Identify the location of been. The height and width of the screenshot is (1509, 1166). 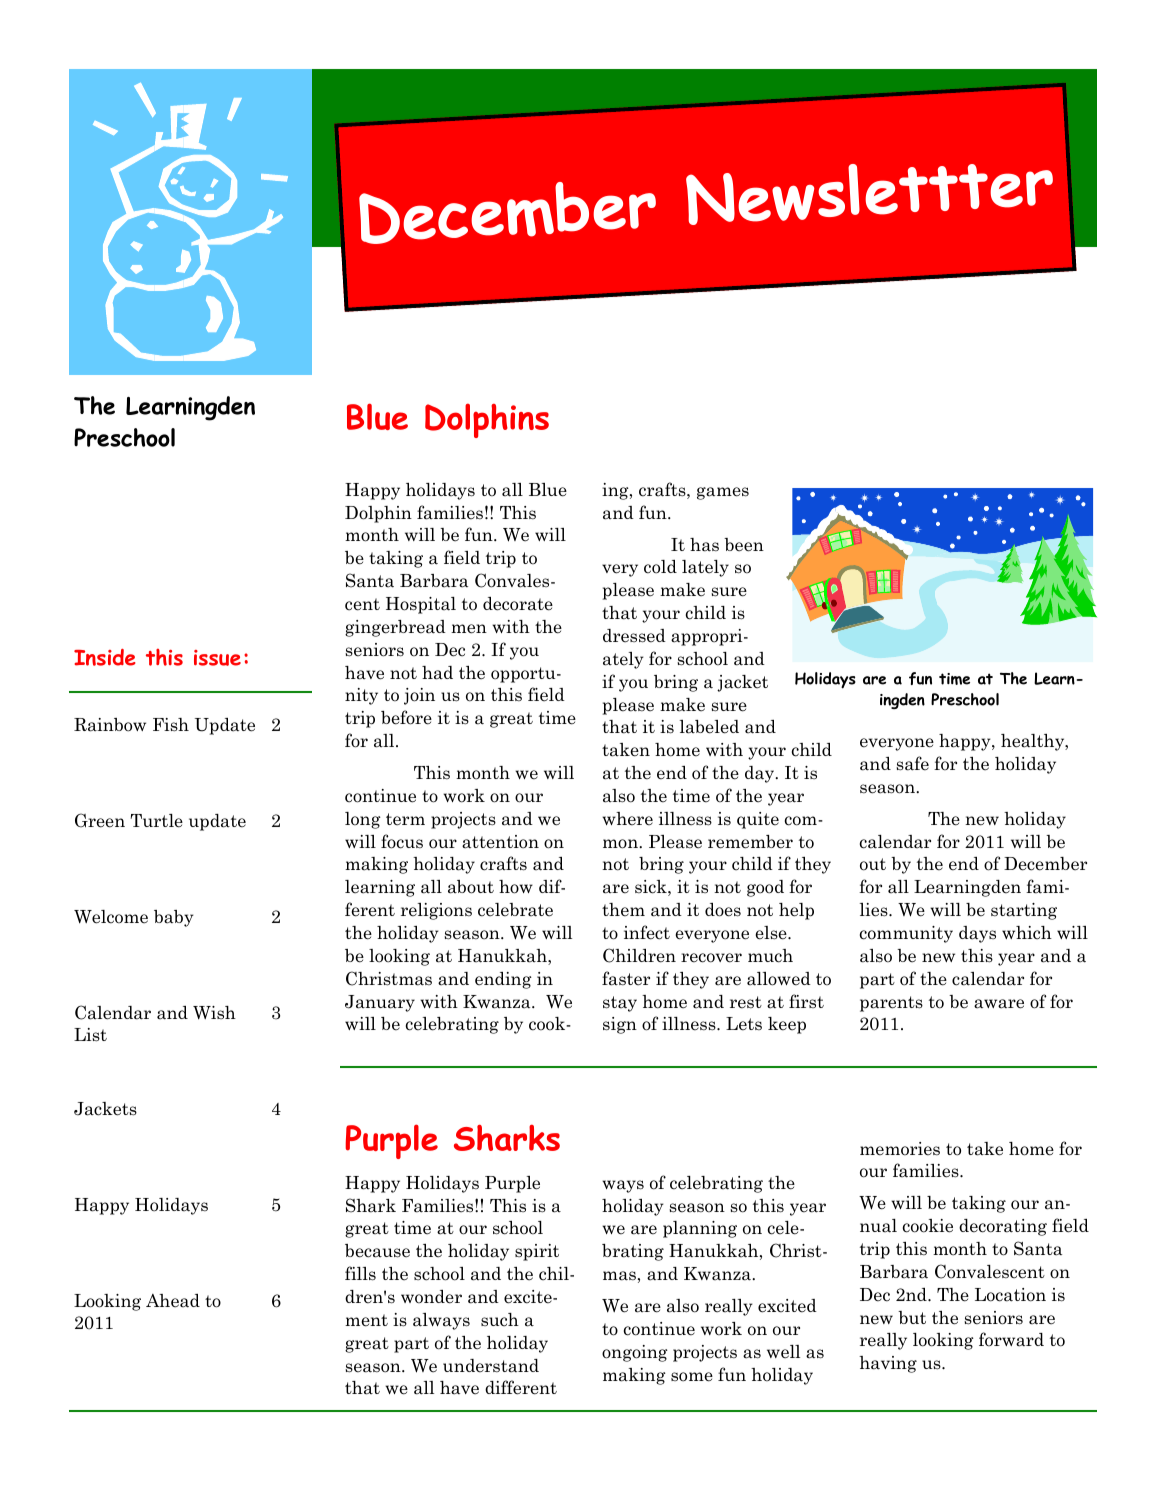
(744, 545).
